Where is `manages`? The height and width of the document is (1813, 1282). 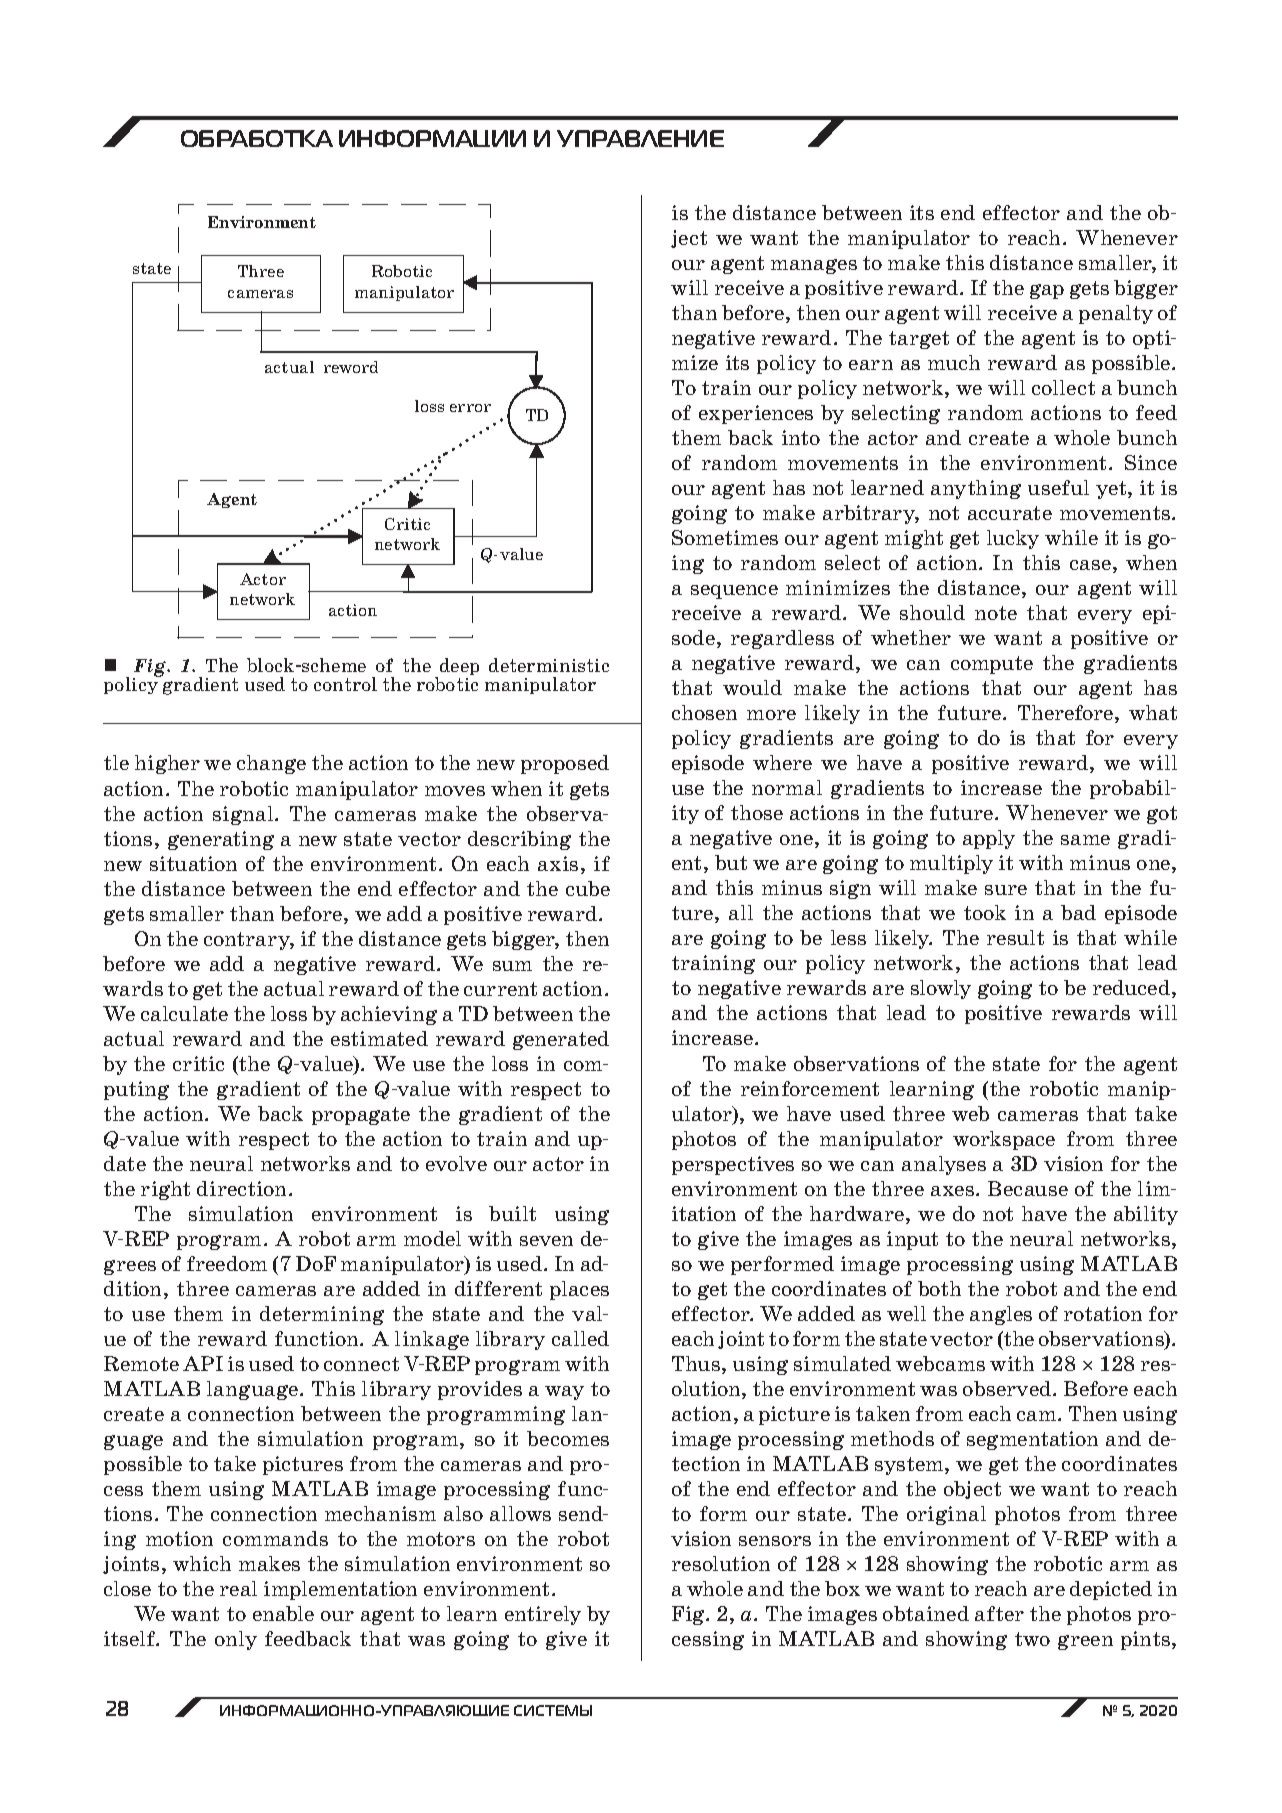 manages is located at coordinates (814, 266).
